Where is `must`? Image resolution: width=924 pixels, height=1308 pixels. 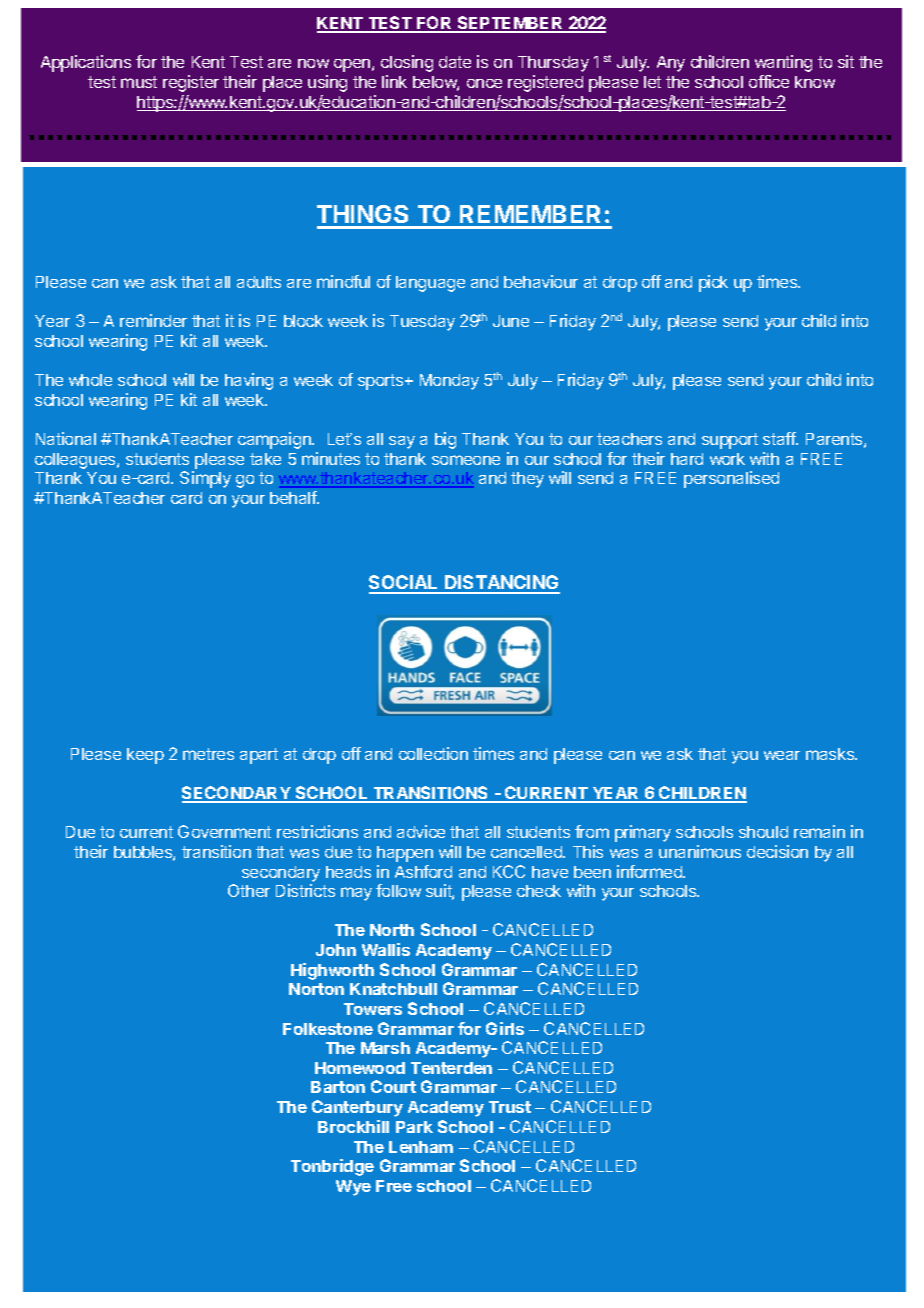 must is located at coordinates (139, 82).
